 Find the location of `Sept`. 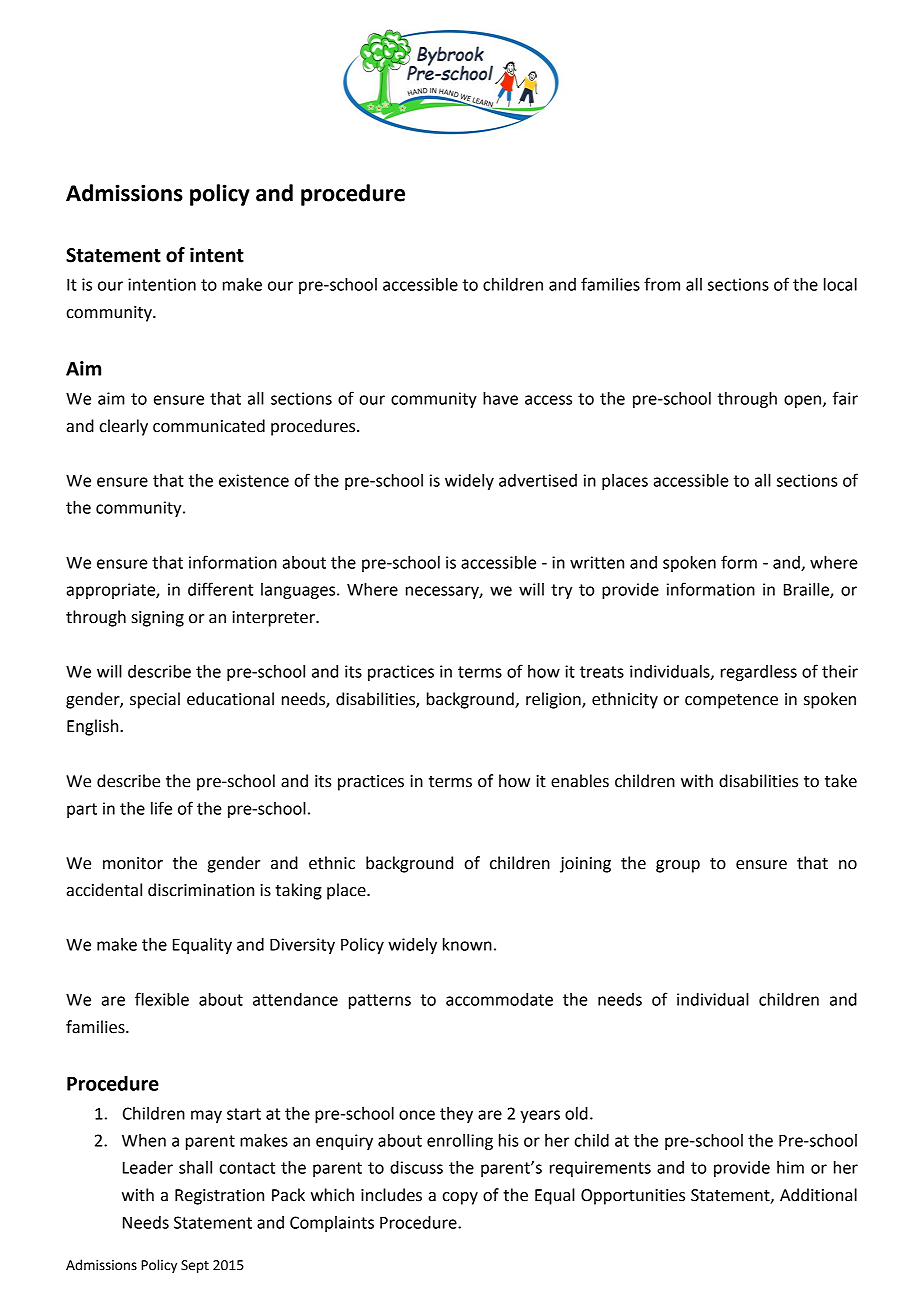

Sept is located at coordinates (195, 1266).
